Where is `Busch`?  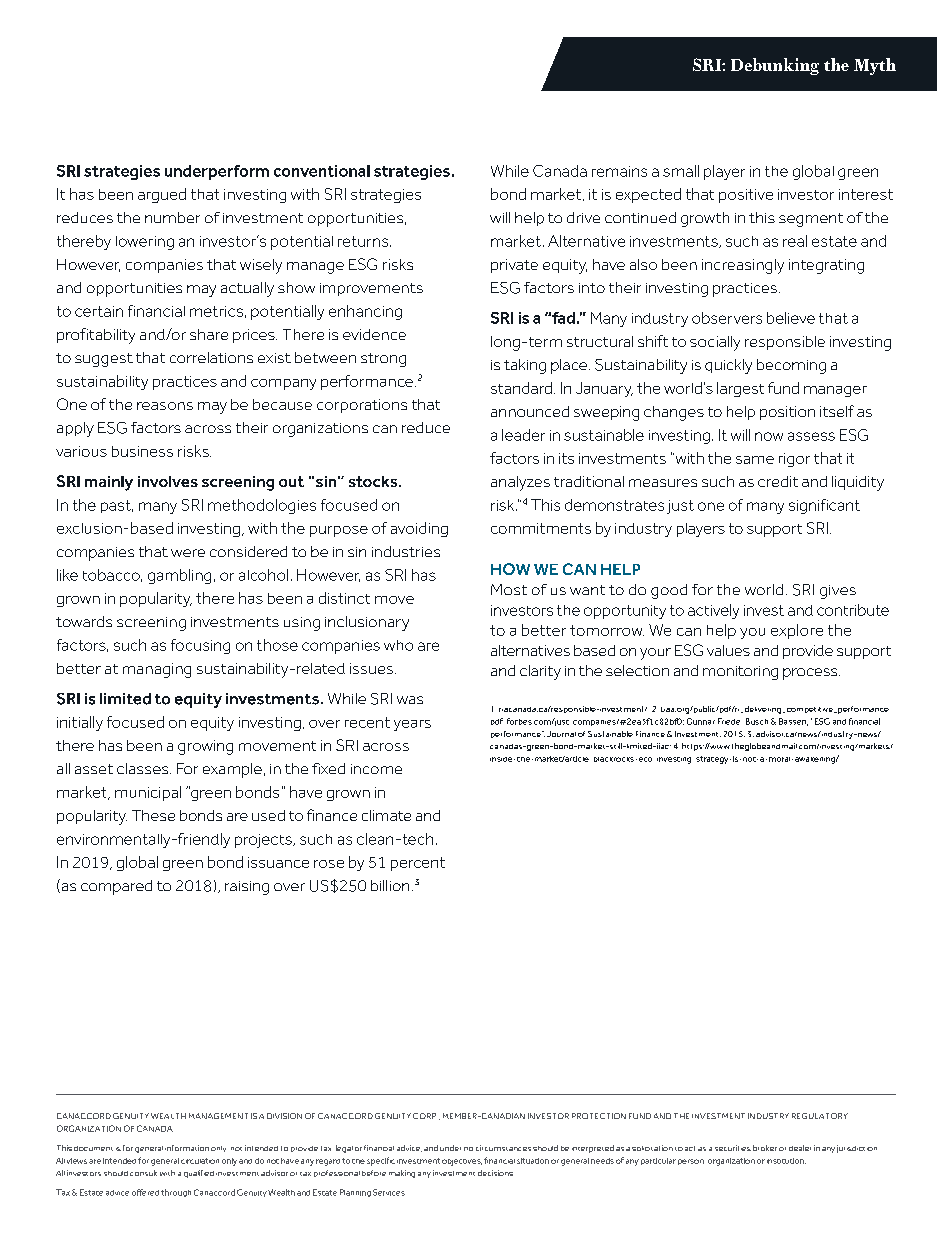
Busch is located at coordinates (757, 721).
